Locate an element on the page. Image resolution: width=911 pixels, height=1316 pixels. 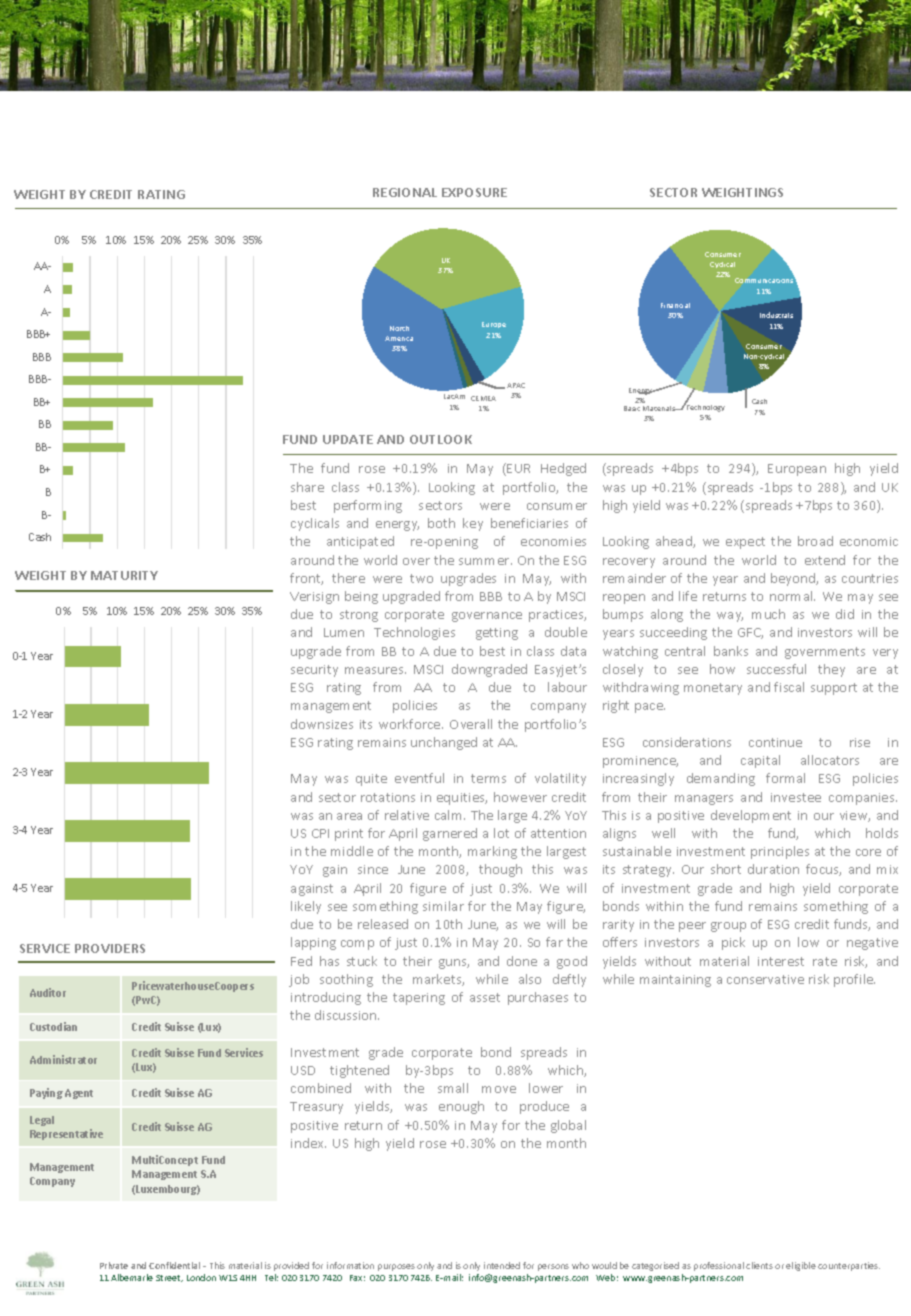
EXPOSURE is located at coordinates (474, 192).
